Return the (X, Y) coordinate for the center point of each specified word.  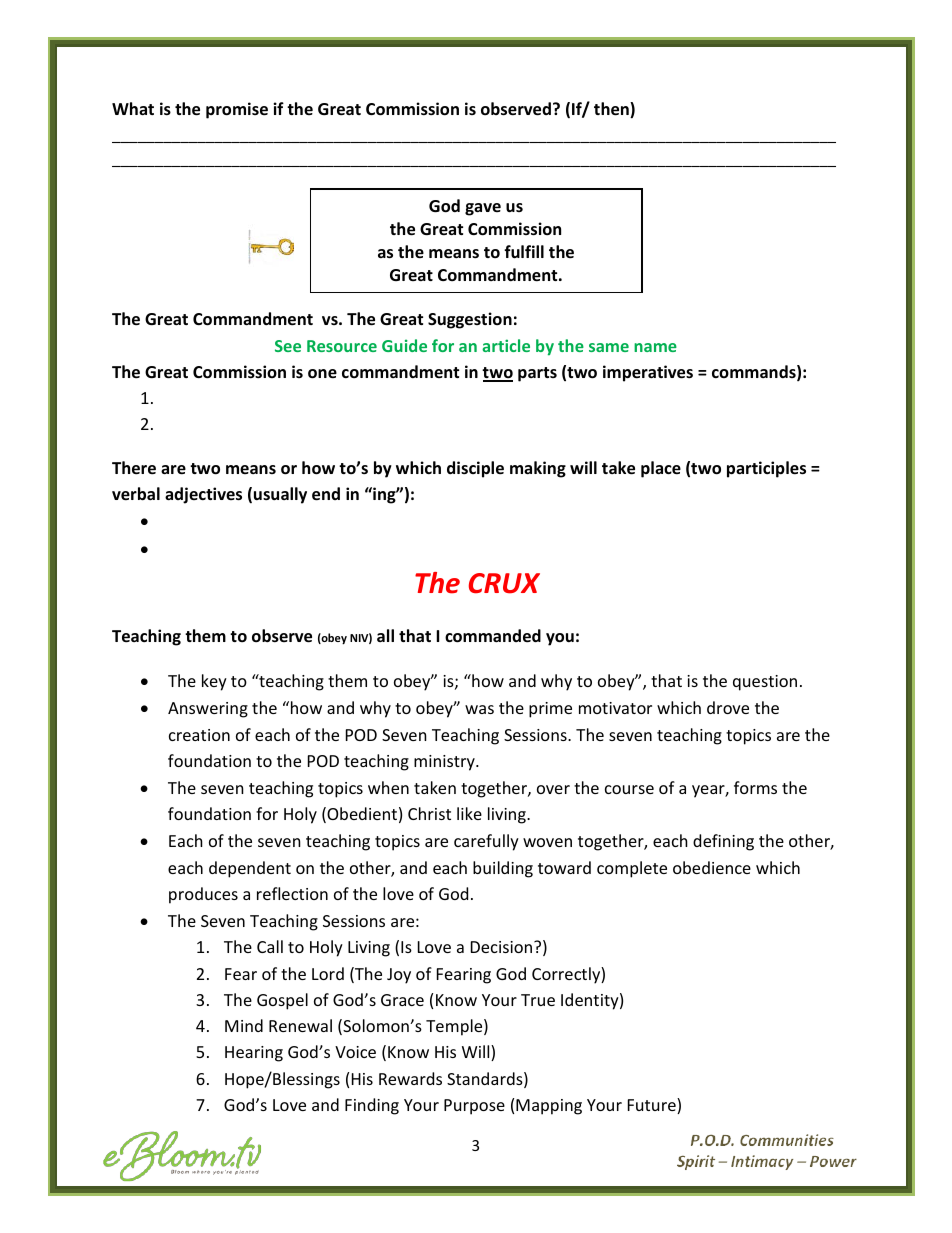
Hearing (254, 1054)
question (765, 683)
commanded (493, 636)
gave (483, 209)
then (612, 110)
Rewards (410, 1078)
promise (237, 110)
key (214, 682)
